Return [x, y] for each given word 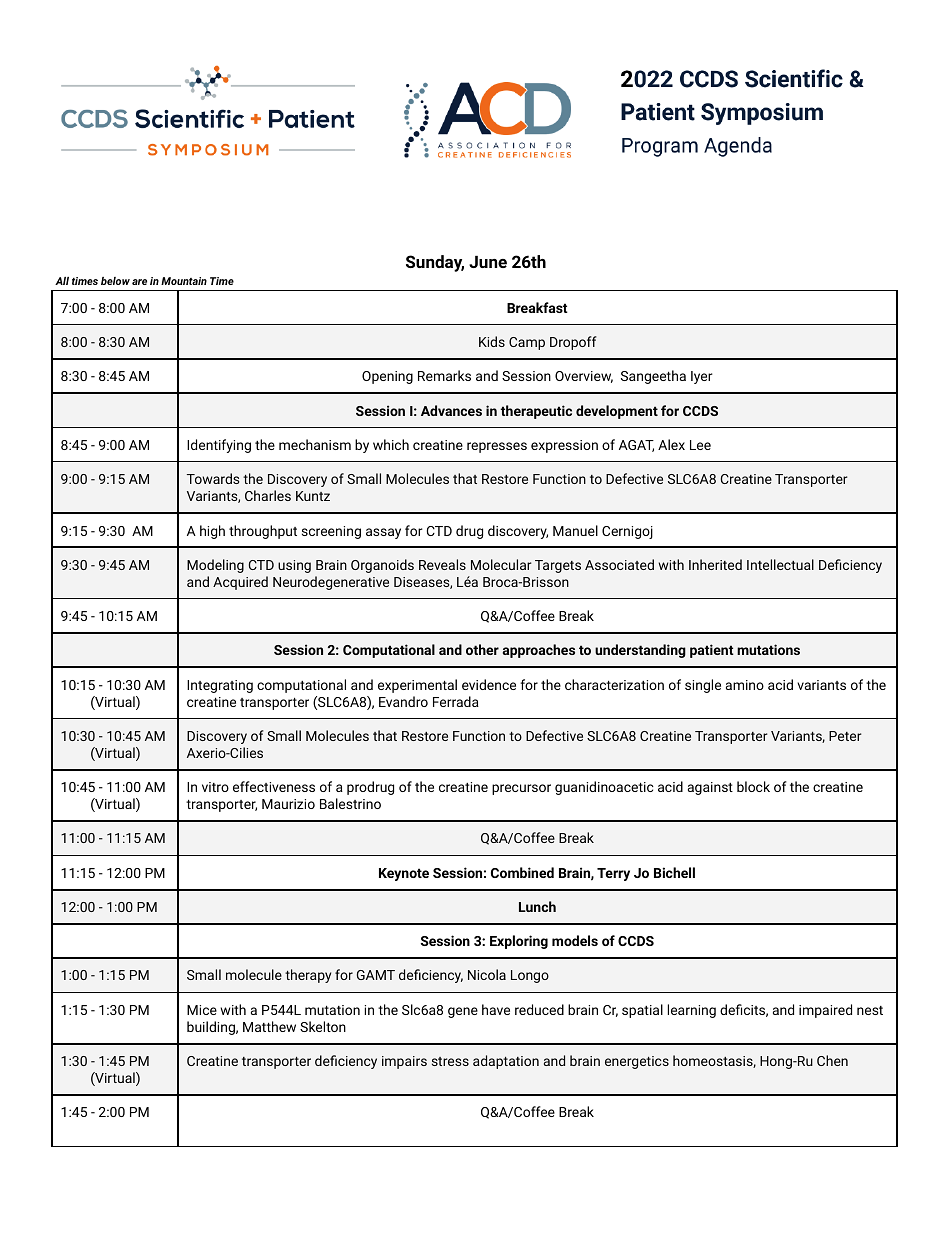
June [488, 262]
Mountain [184, 281]
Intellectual [780, 564]
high [212, 532]
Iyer [702, 377]
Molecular [501, 564]
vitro [215, 787]
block [753, 786]
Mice [202, 1010]
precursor [521, 789]
